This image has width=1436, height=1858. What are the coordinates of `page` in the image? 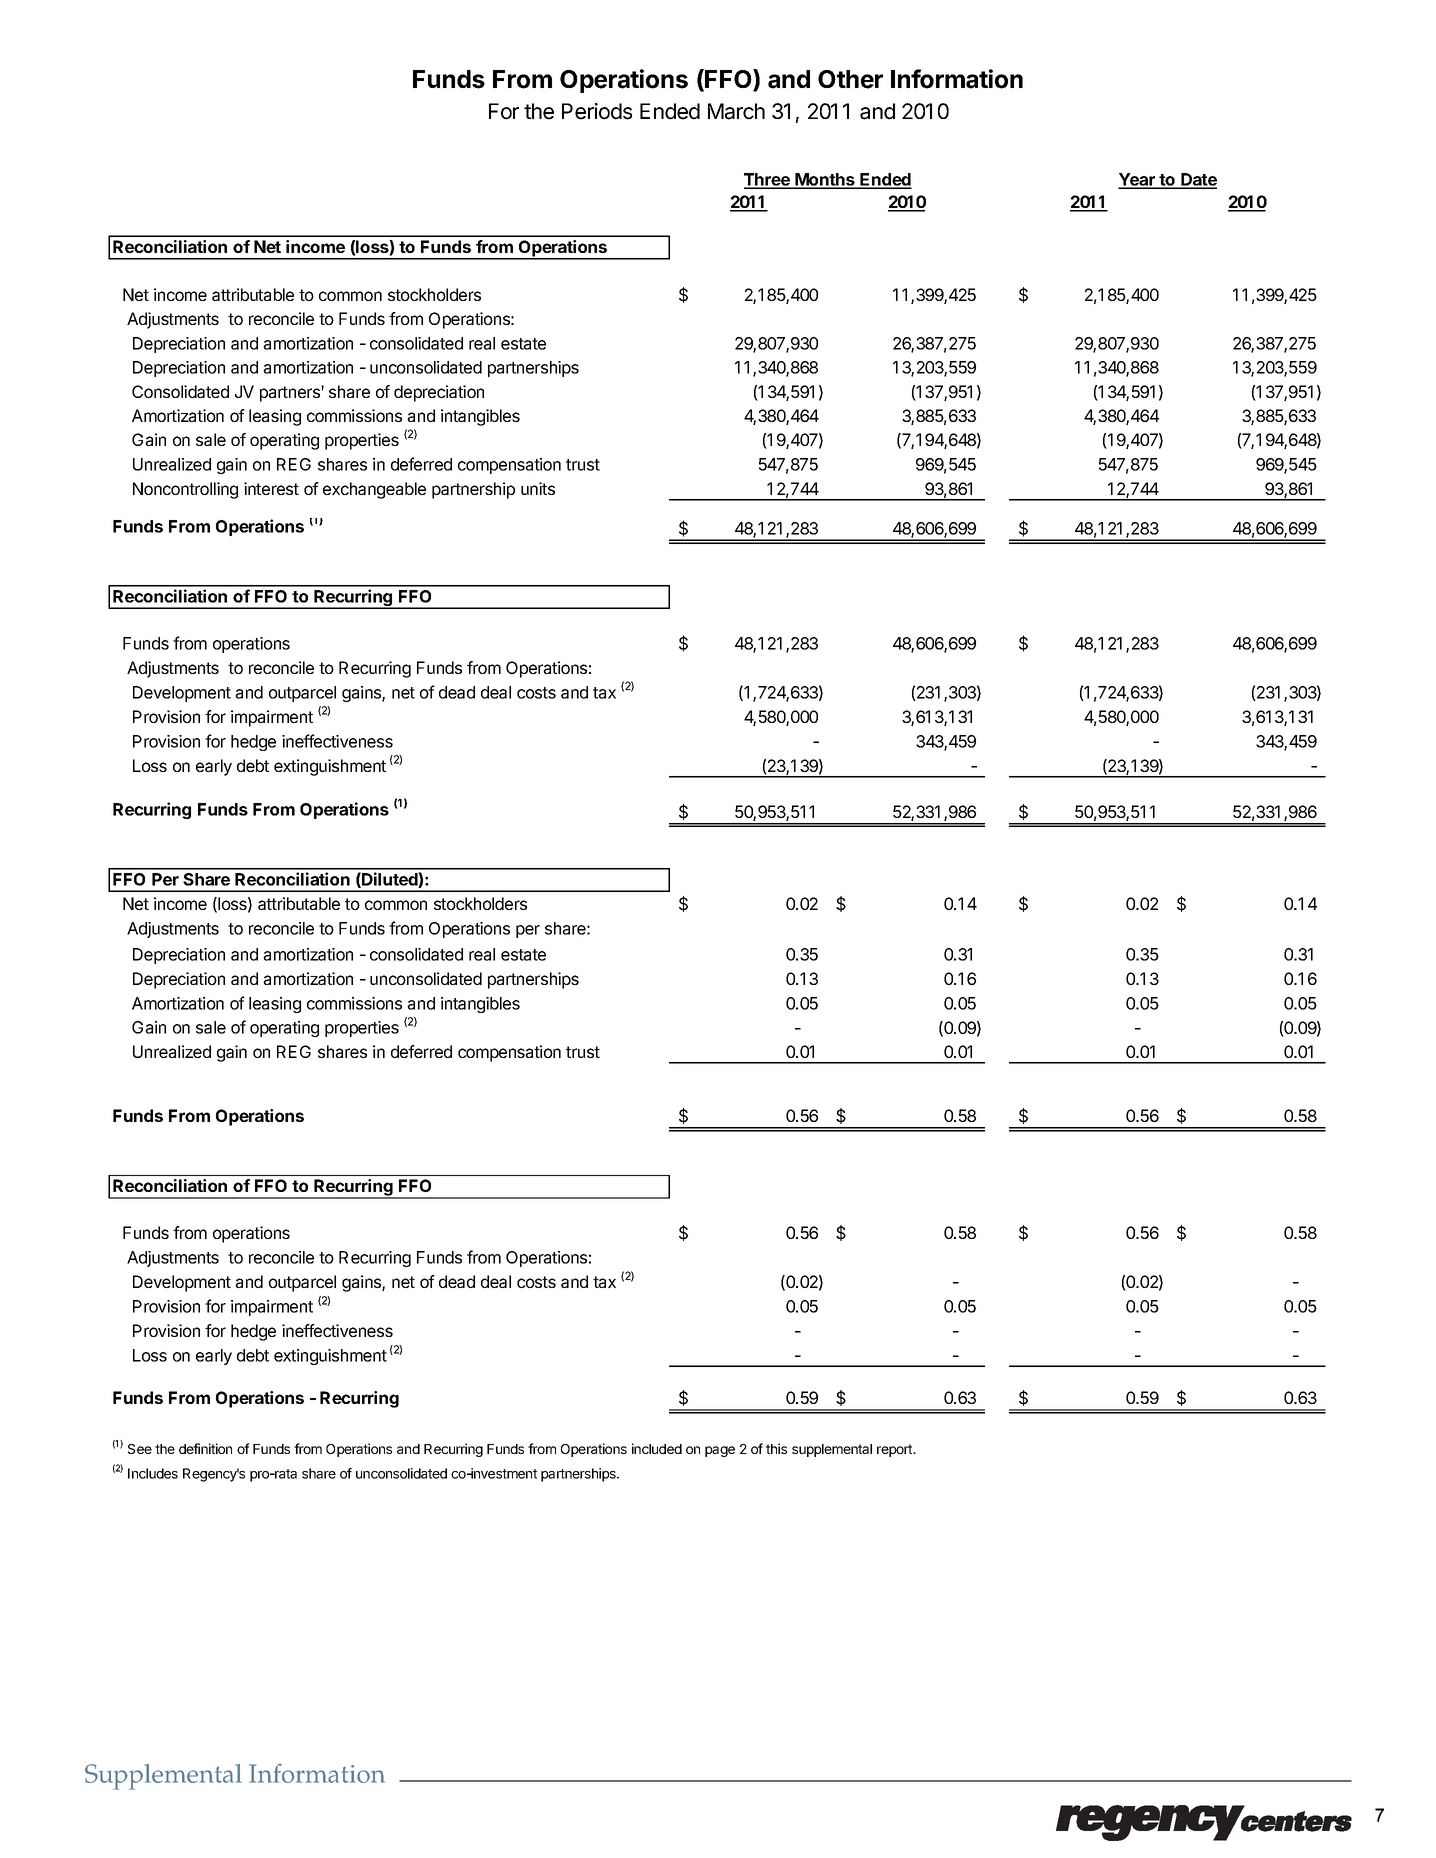 It's located at (720, 1451).
